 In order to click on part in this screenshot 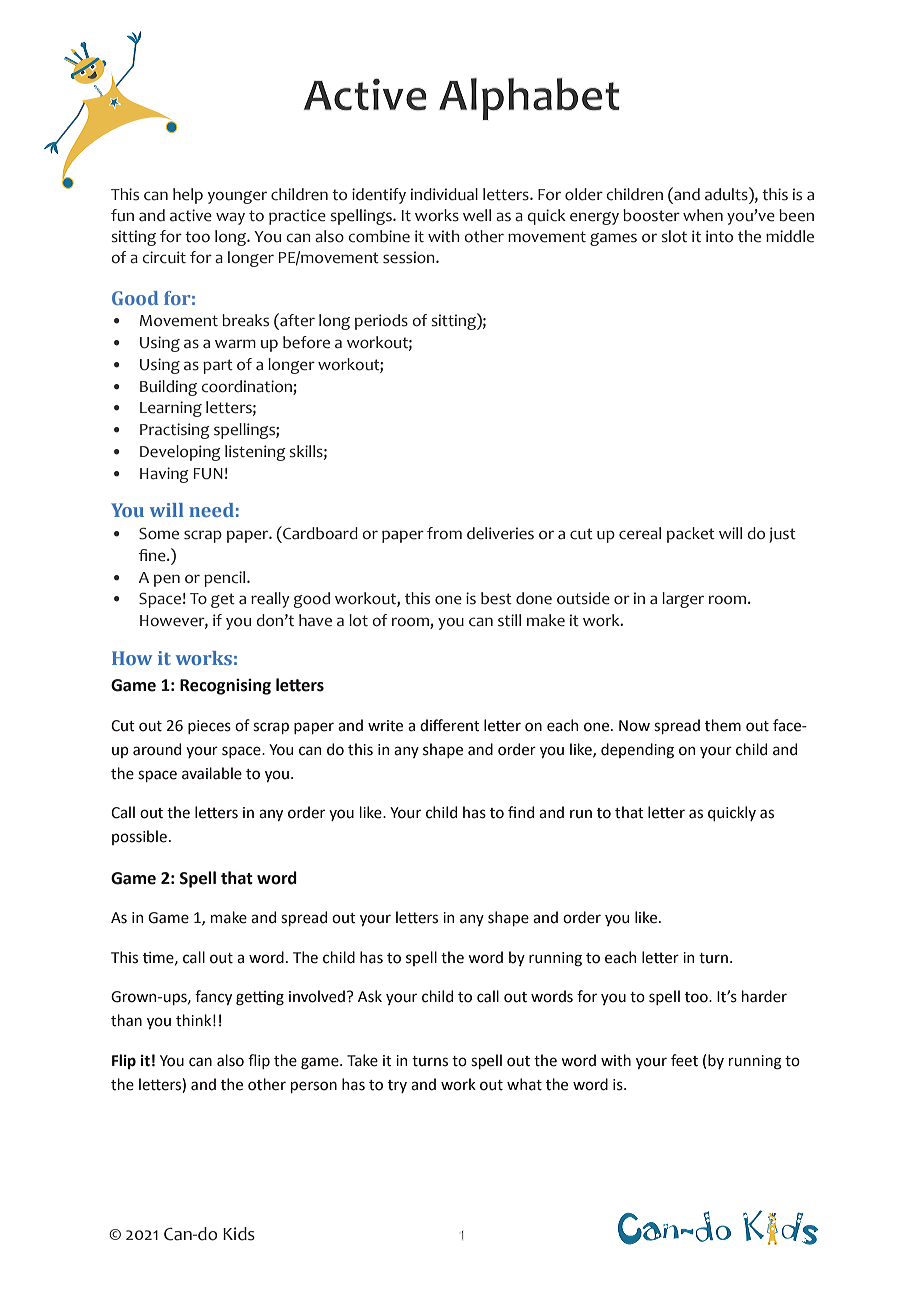, I will do `click(218, 366)`.
